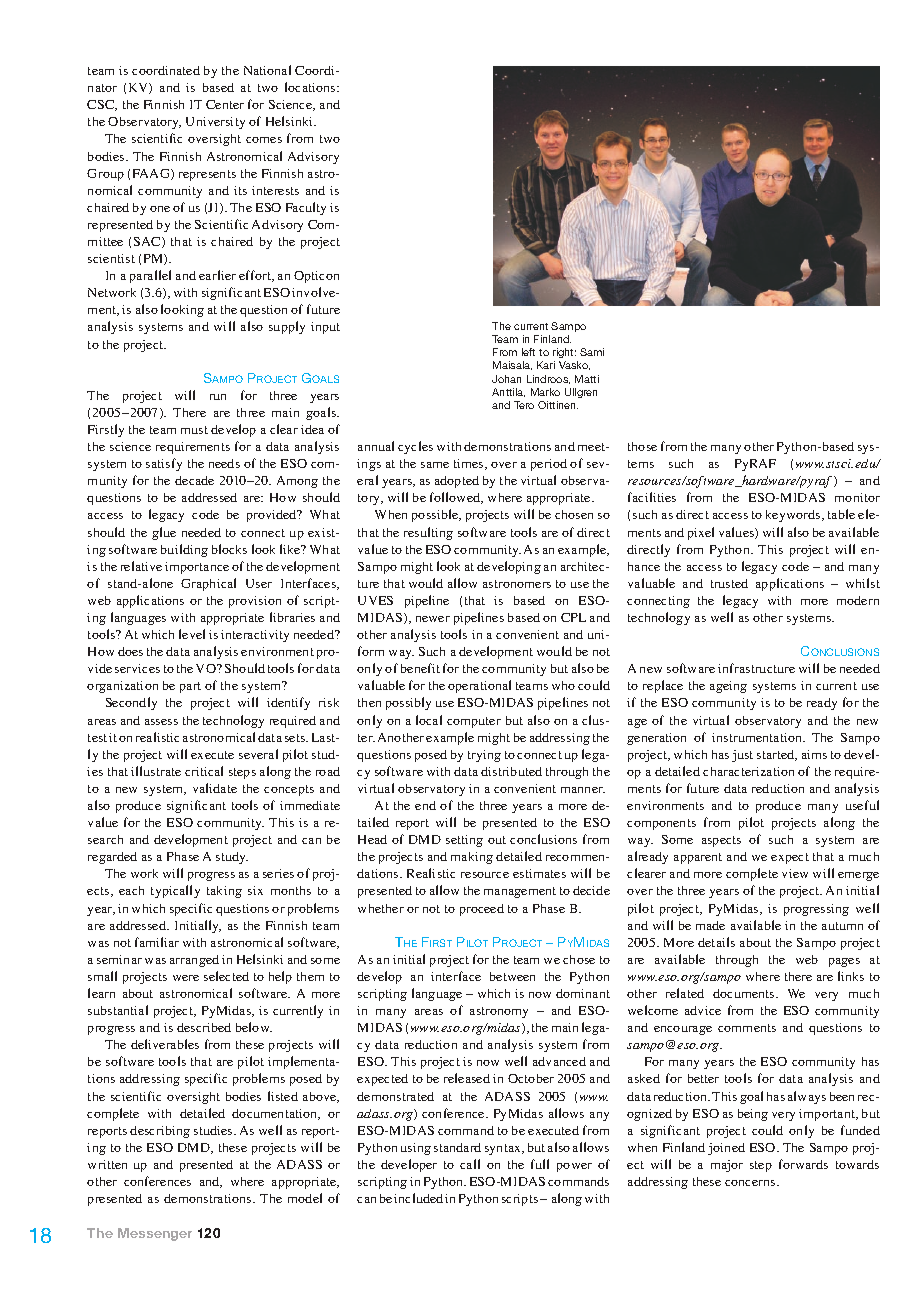  Describe the element at coordinates (215, 788) in the page. I see `validate` at that location.
